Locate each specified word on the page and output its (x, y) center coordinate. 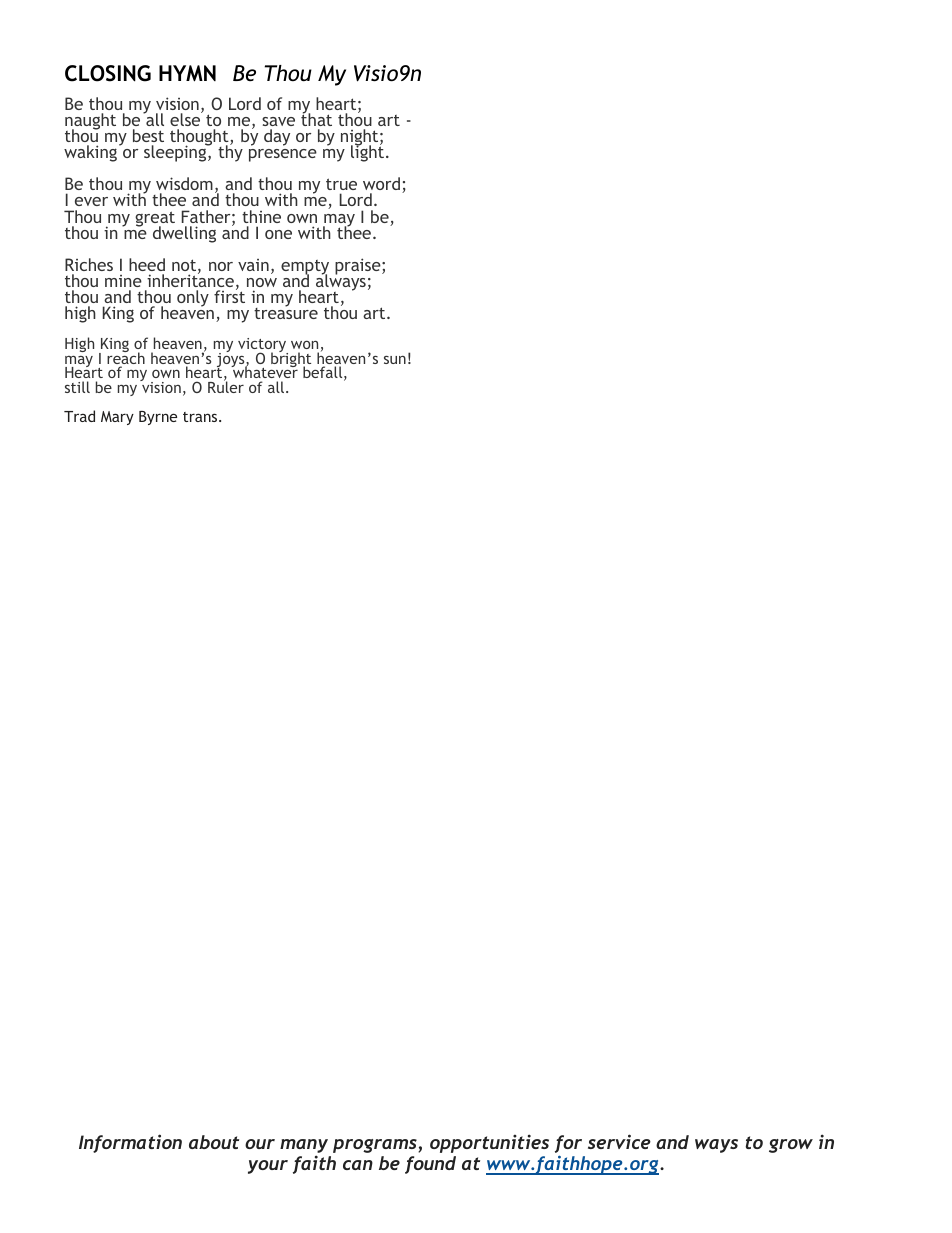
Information (130, 1143)
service (619, 1141)
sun (395, 360)
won (304, 344)
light (369, 152)
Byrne (158, 418)
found (430, 1165)
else (186, 118)
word (381, 183)
